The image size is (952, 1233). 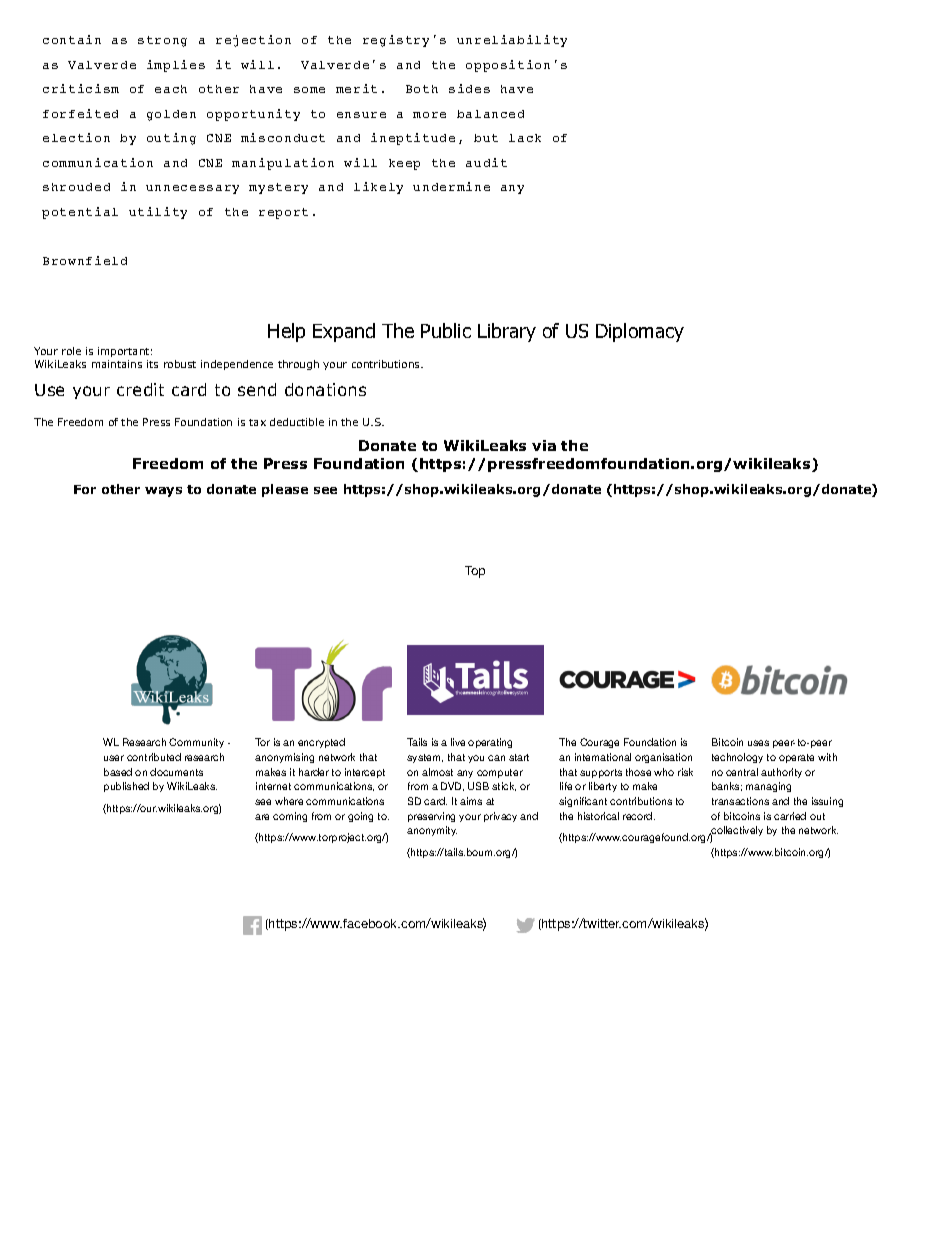 What do you see at coordinates (544, 445) in the screenshot?
I see `via` at bounding box center [544, 445].
